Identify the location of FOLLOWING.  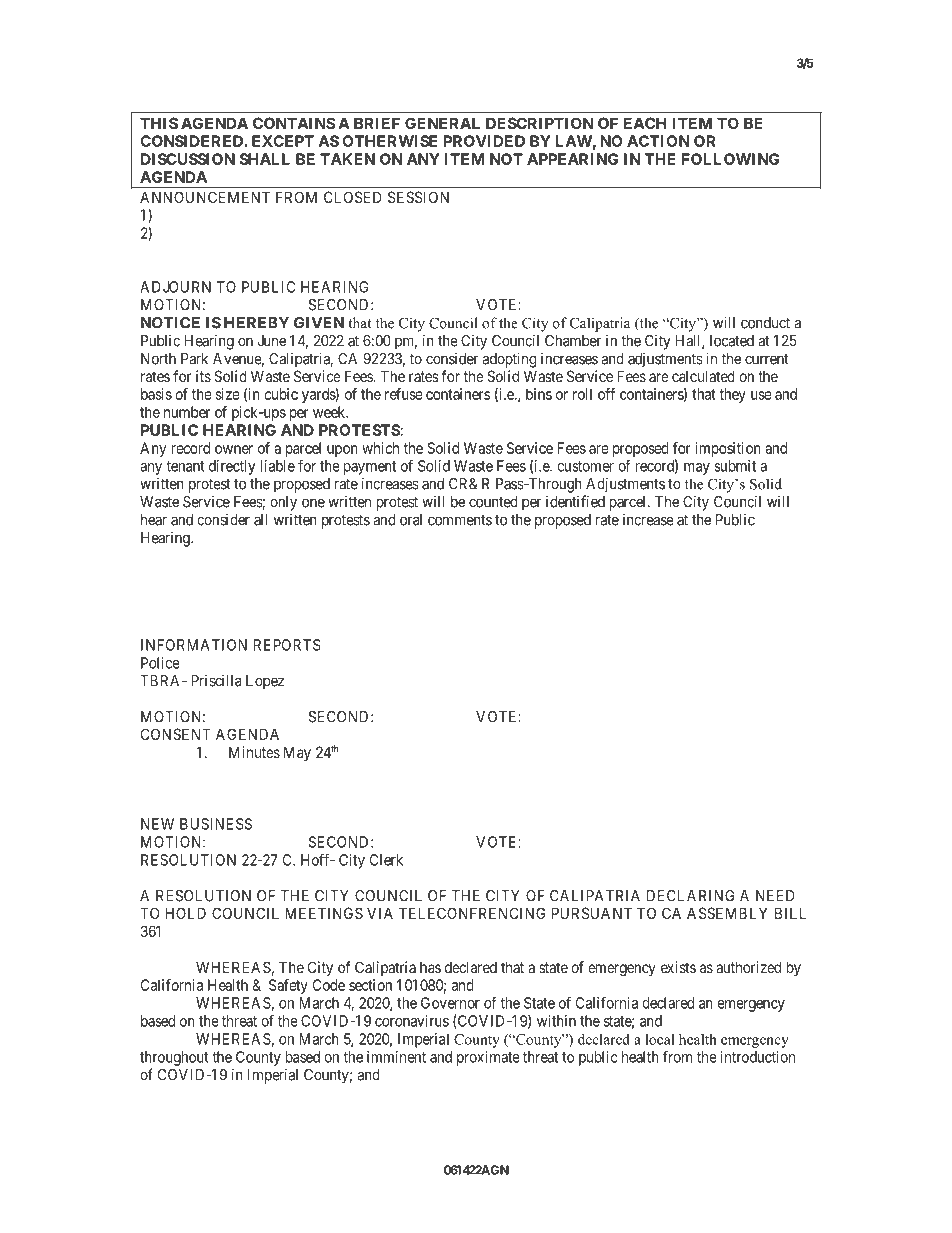
(730, 159).
